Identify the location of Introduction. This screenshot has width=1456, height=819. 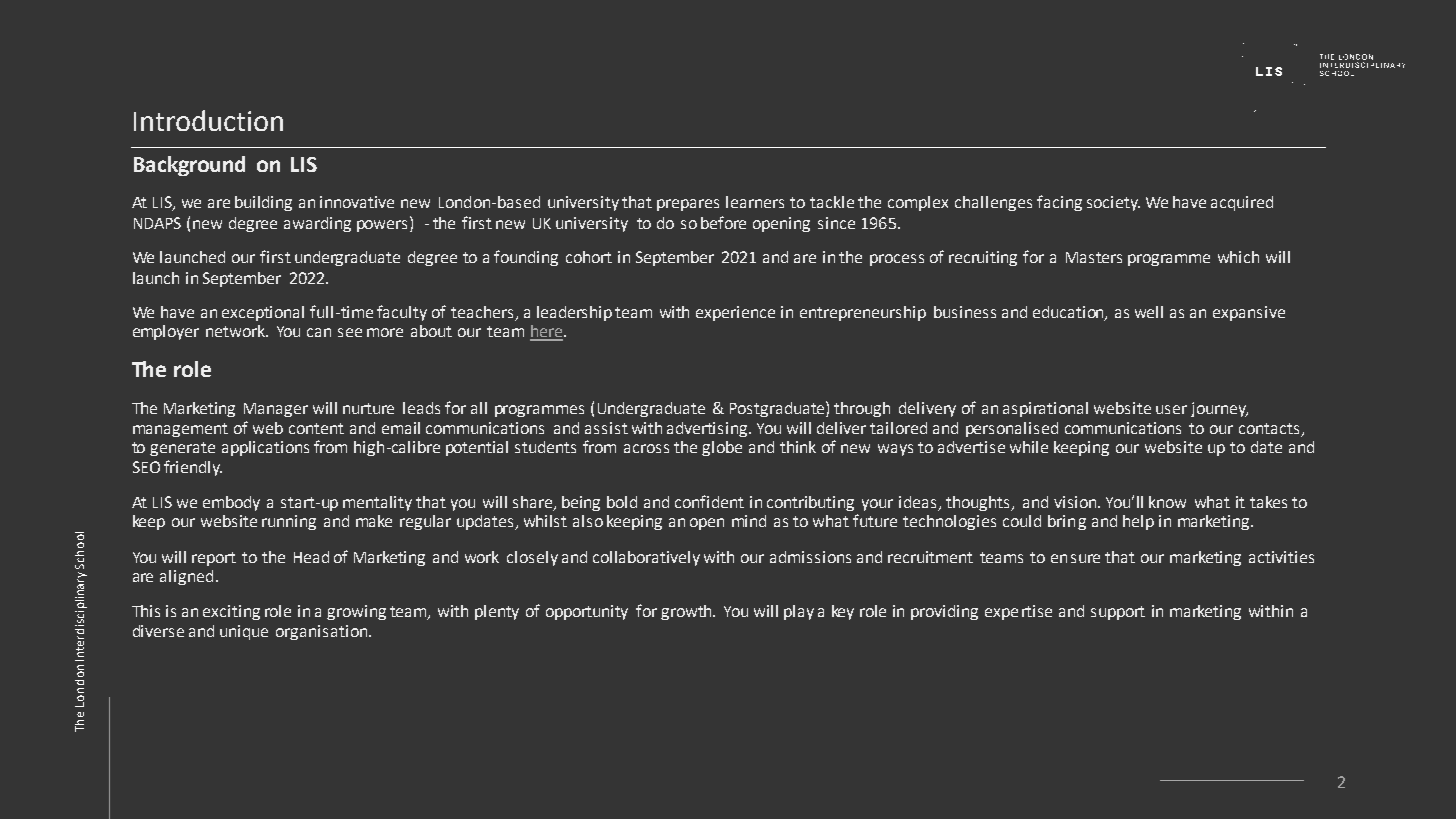
(208, 120).
